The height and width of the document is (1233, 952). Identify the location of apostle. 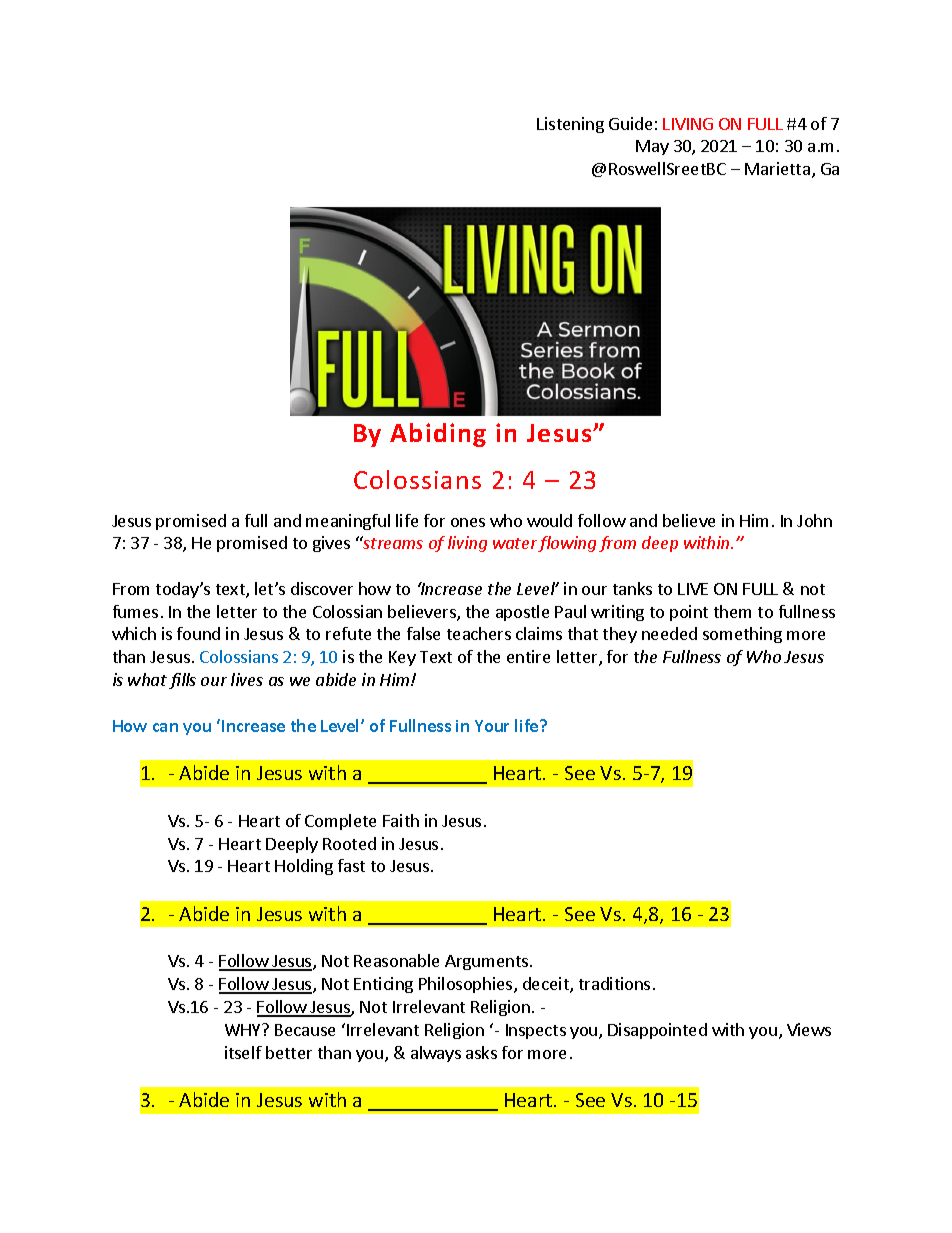
(522, 613).
